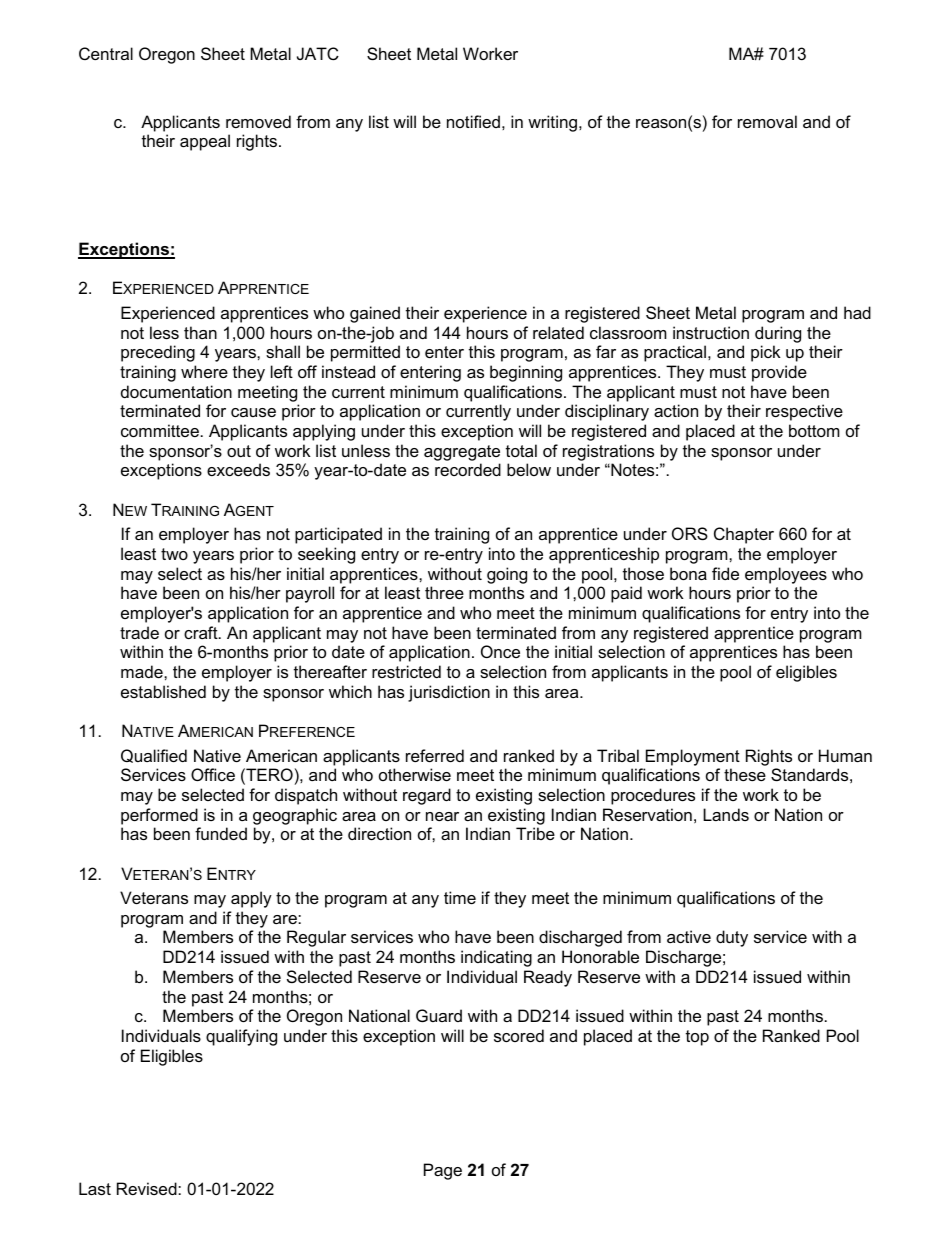 This page has height=1233, width=952. What do you see at coordinates (496, 958) in the page?
I see `indicating` at bounding box center [496, 958].
